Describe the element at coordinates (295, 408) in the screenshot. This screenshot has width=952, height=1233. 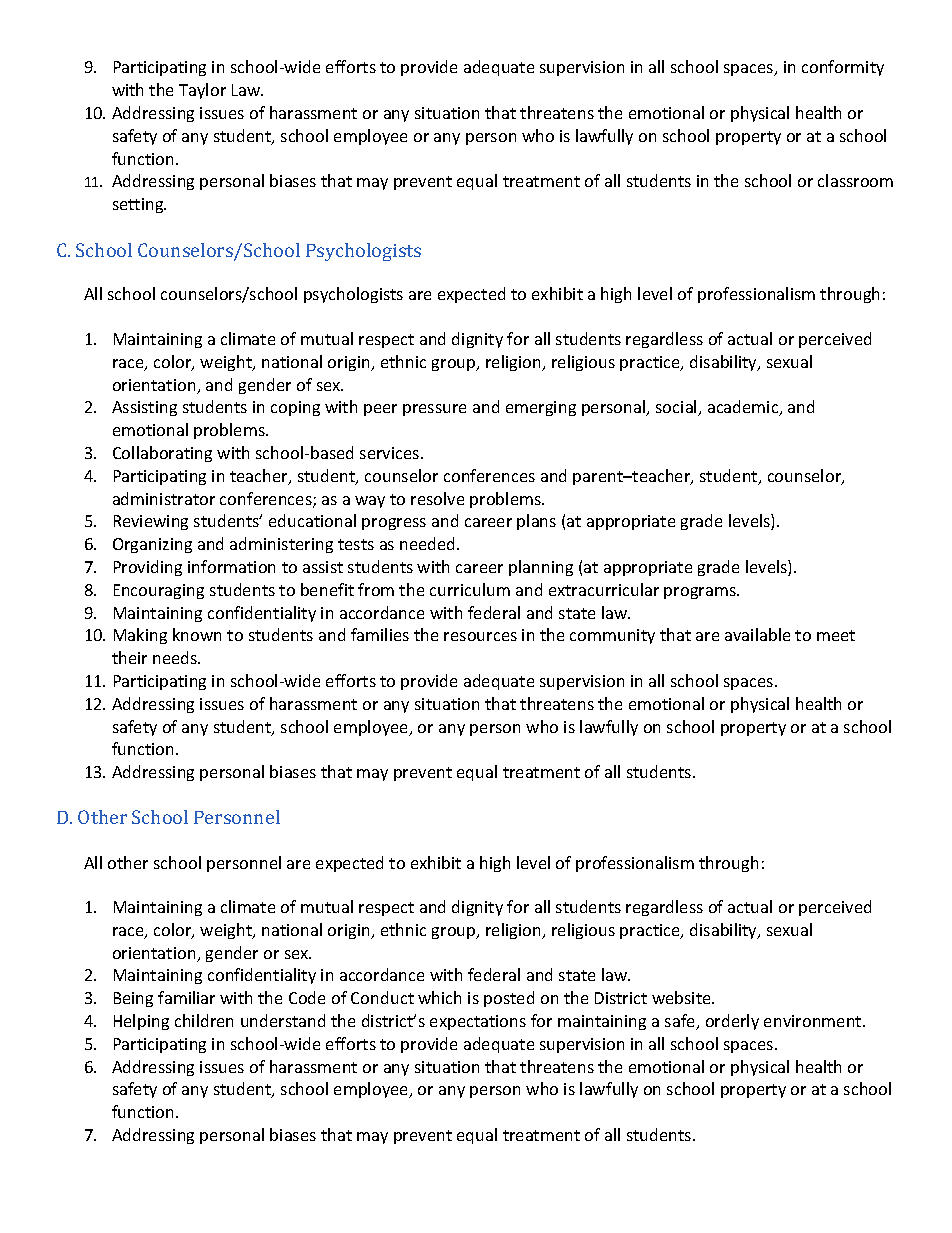
I see `coping` at that location.
